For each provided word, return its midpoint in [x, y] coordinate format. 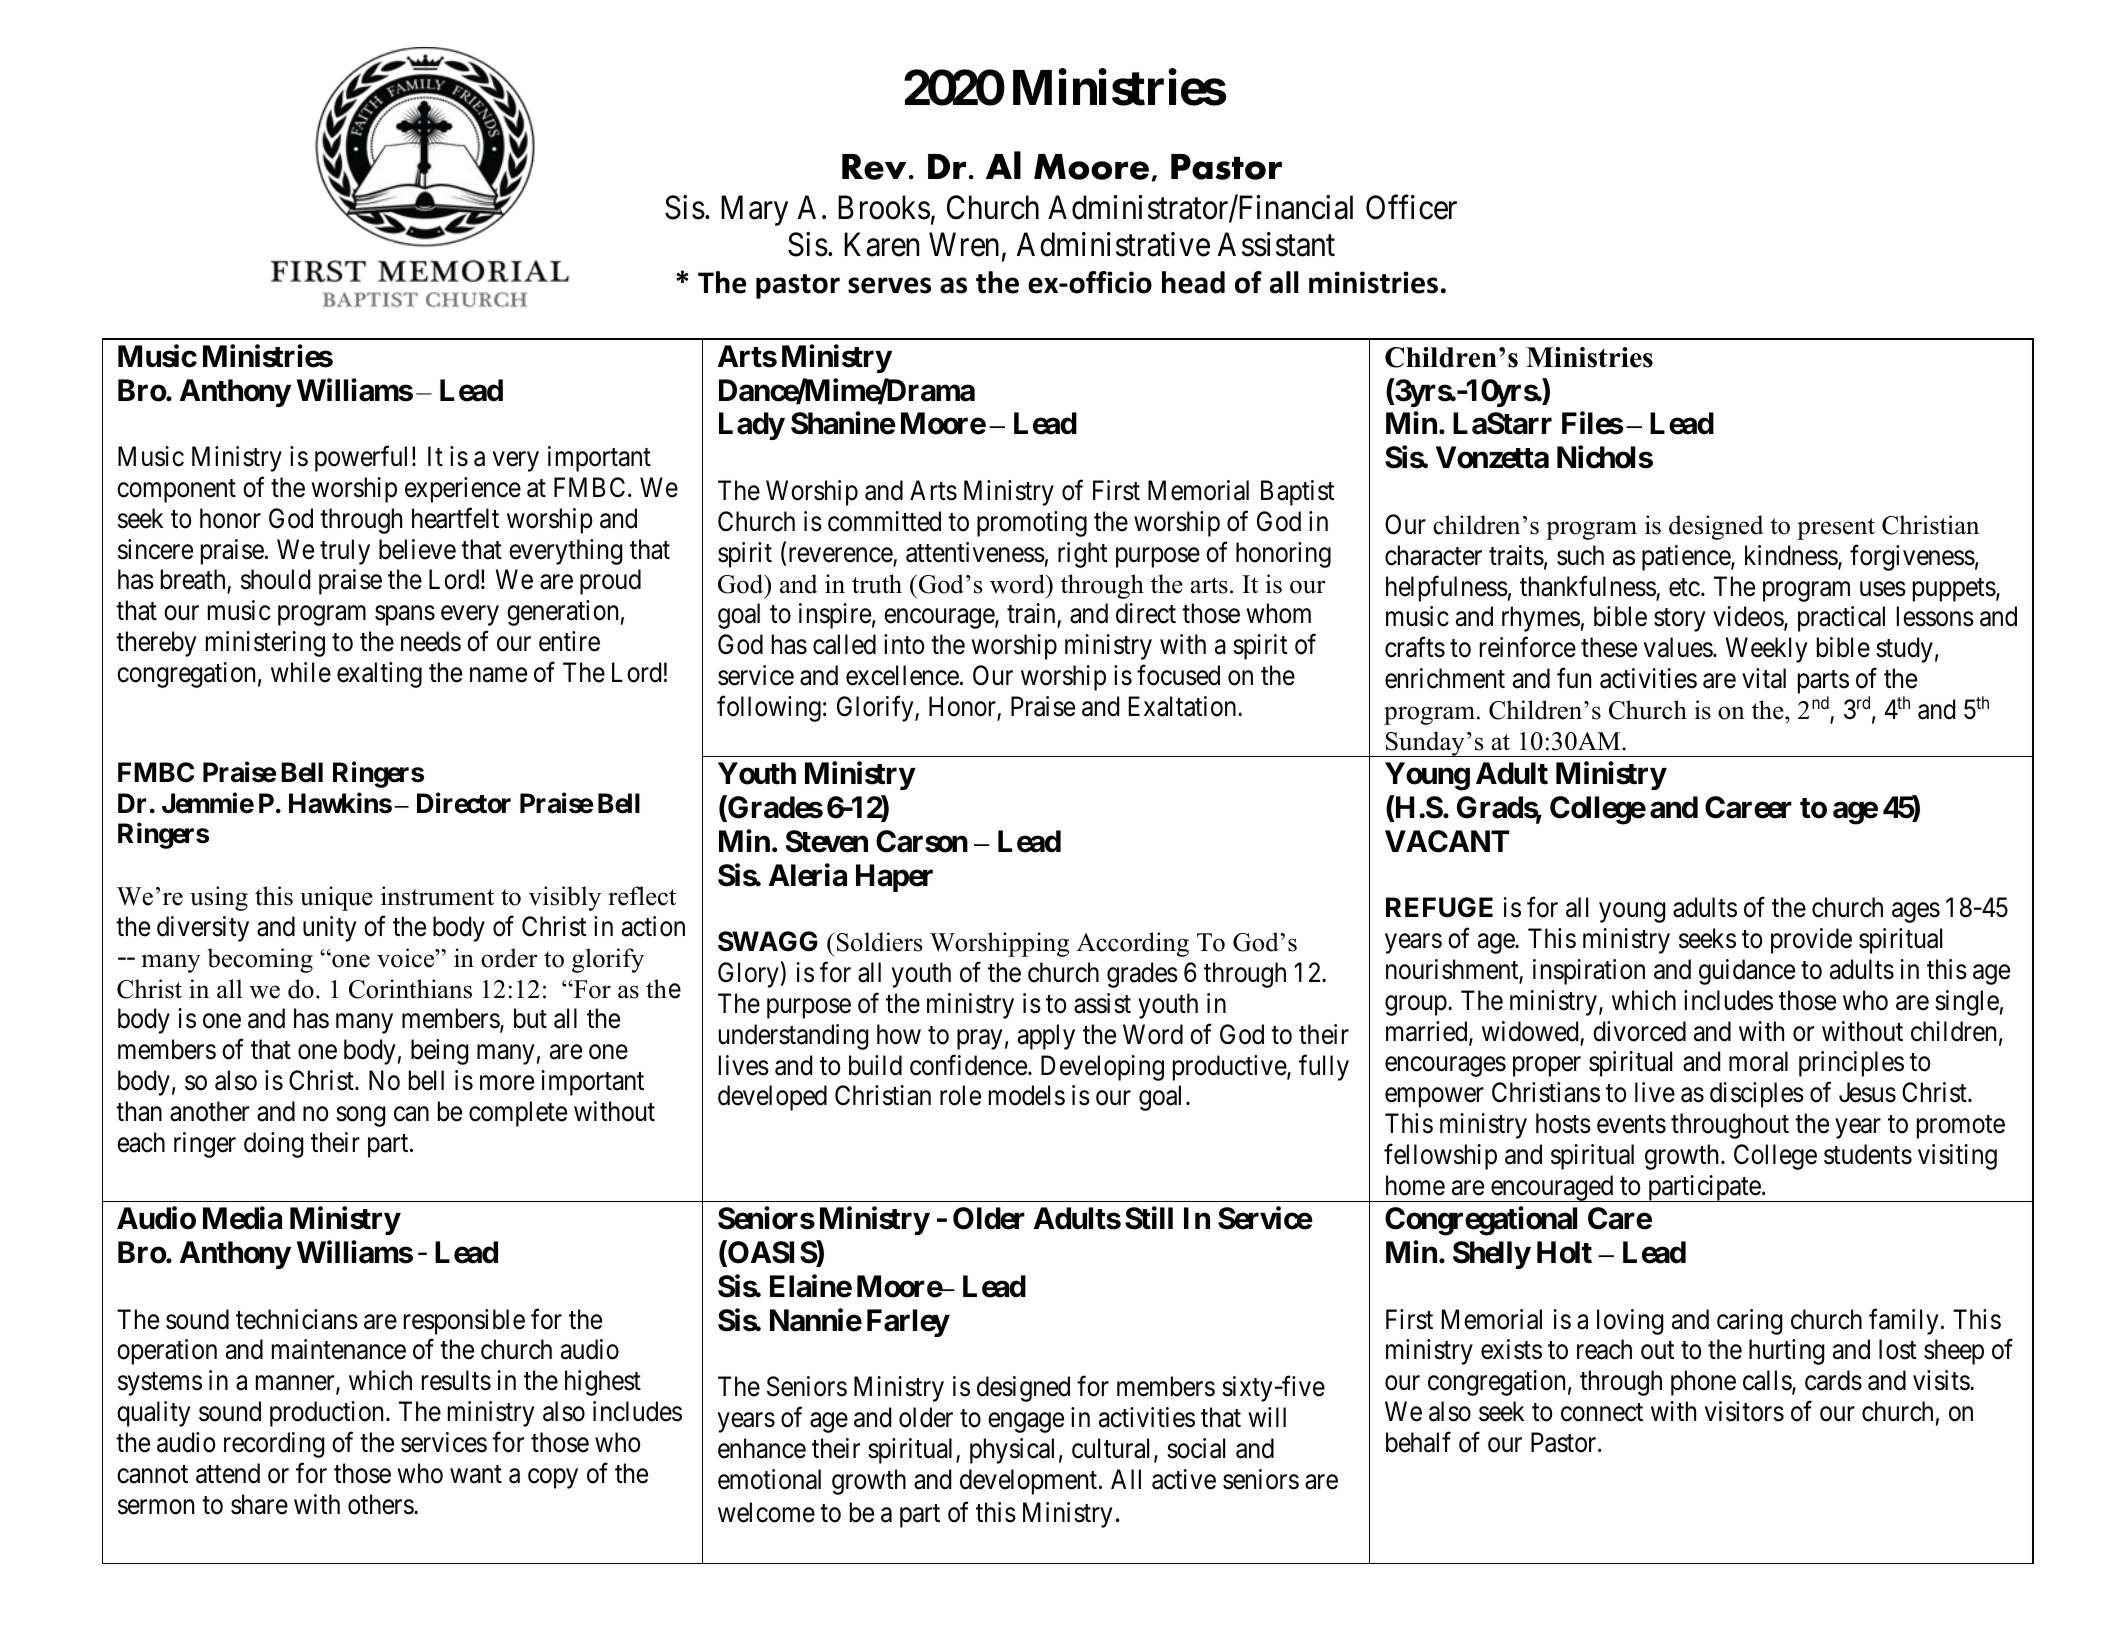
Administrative [1113, 244]
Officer [1411, 207]
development [1030, 1482]
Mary [754, 211]
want [476, 1474]
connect [1602, 1413]
